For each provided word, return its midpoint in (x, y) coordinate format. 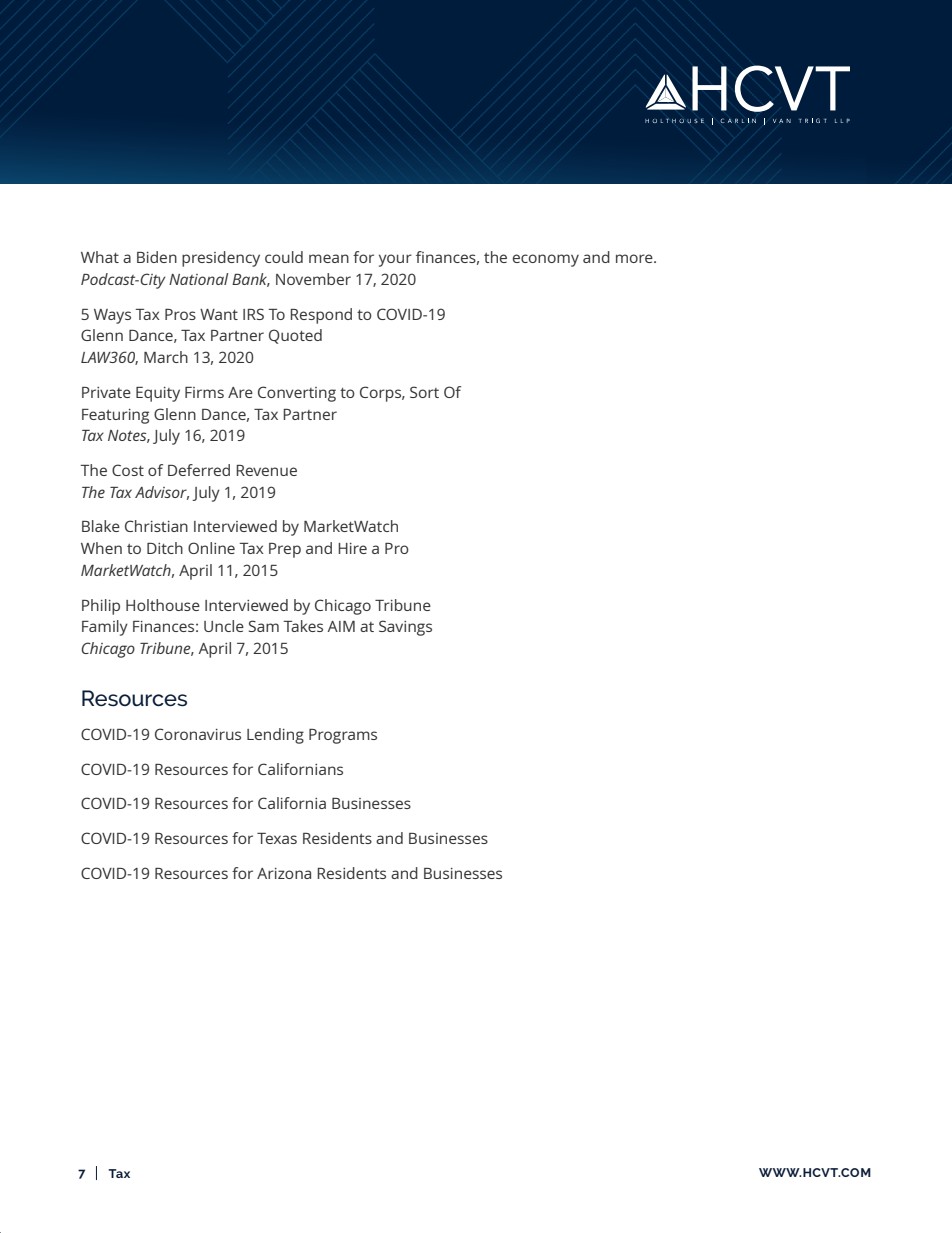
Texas (277, 838)
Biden (157, 257)
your (395, 260)
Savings (405, 628)
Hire (352, 548)
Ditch (165, 548)
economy (546, 260)
